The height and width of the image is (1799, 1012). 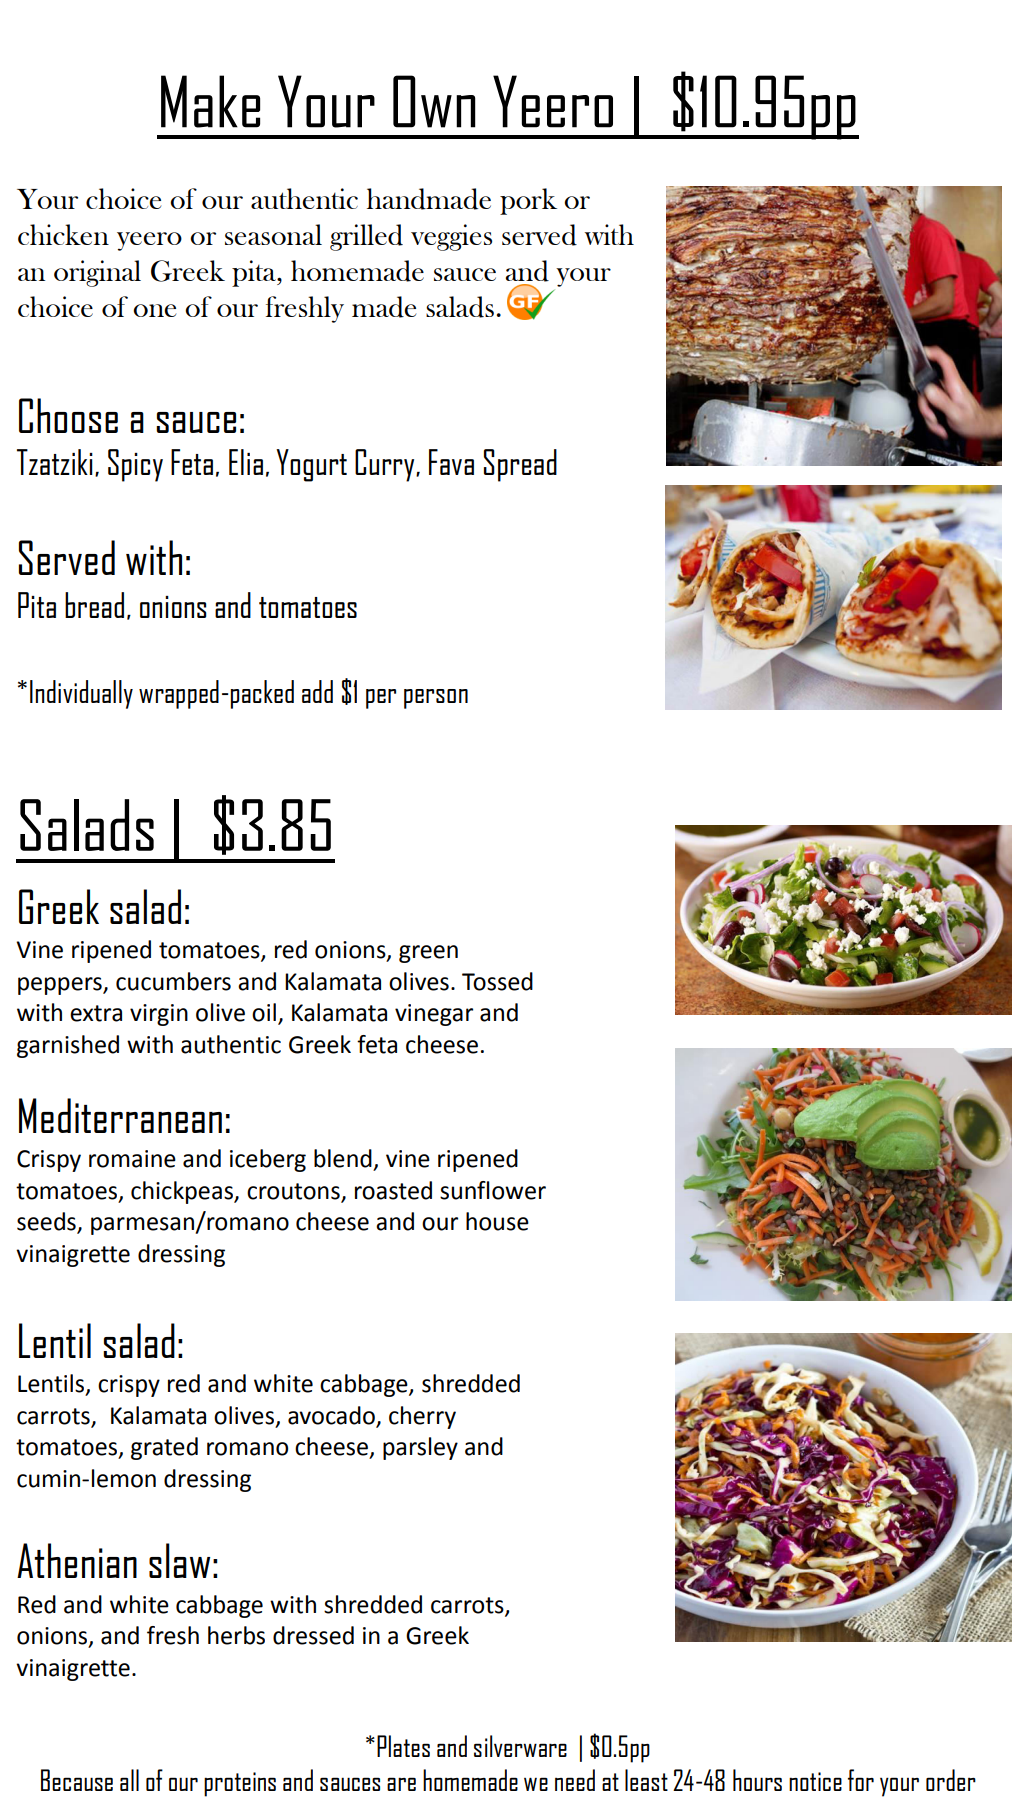 What do you see at coordinates (420, 1448) in the image?
I see `parsley` at bounding box center [420, 1448].
